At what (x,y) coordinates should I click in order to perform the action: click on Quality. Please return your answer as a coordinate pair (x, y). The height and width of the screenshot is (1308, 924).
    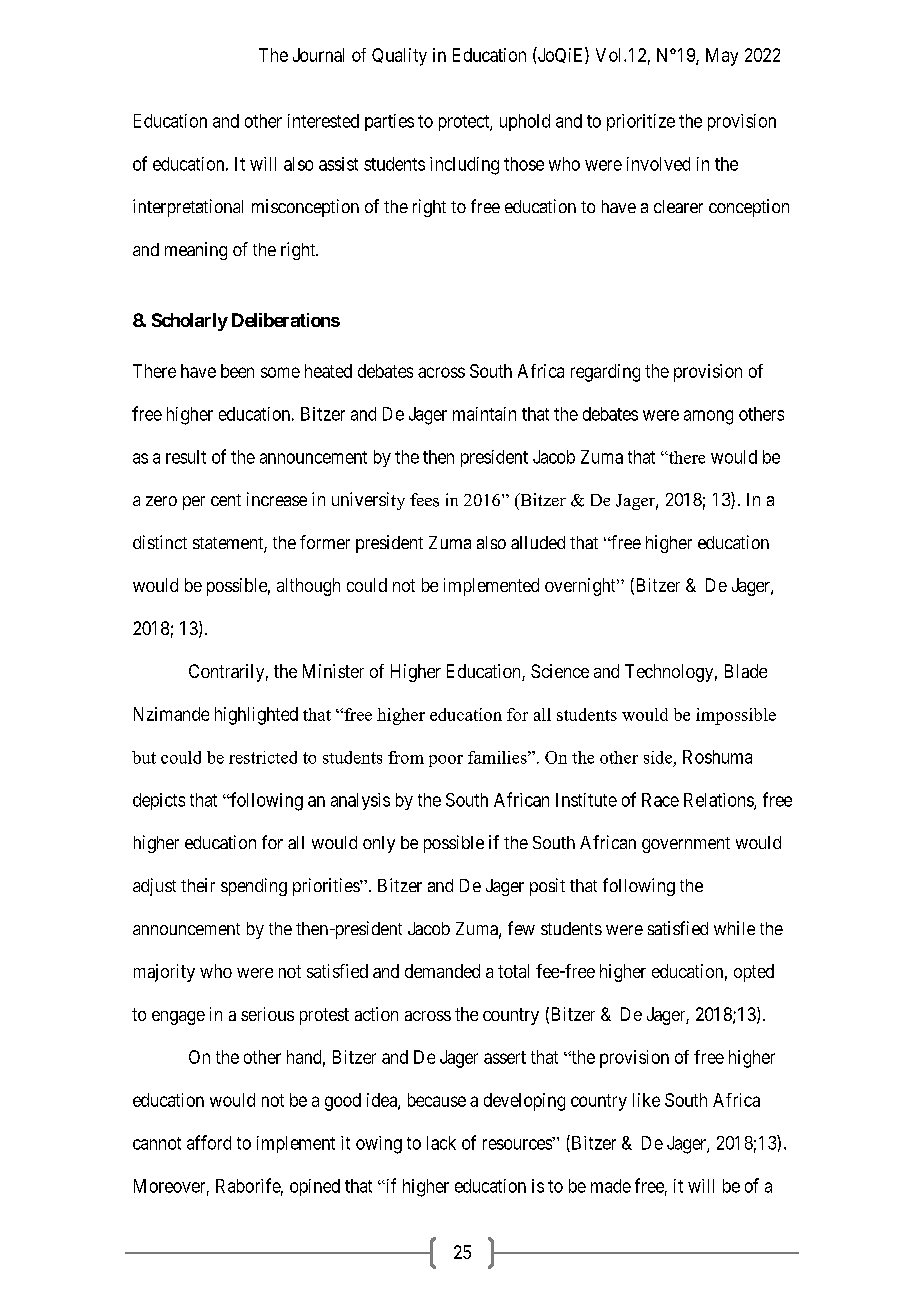
    Looking at the image, I should click on (399, 57).
